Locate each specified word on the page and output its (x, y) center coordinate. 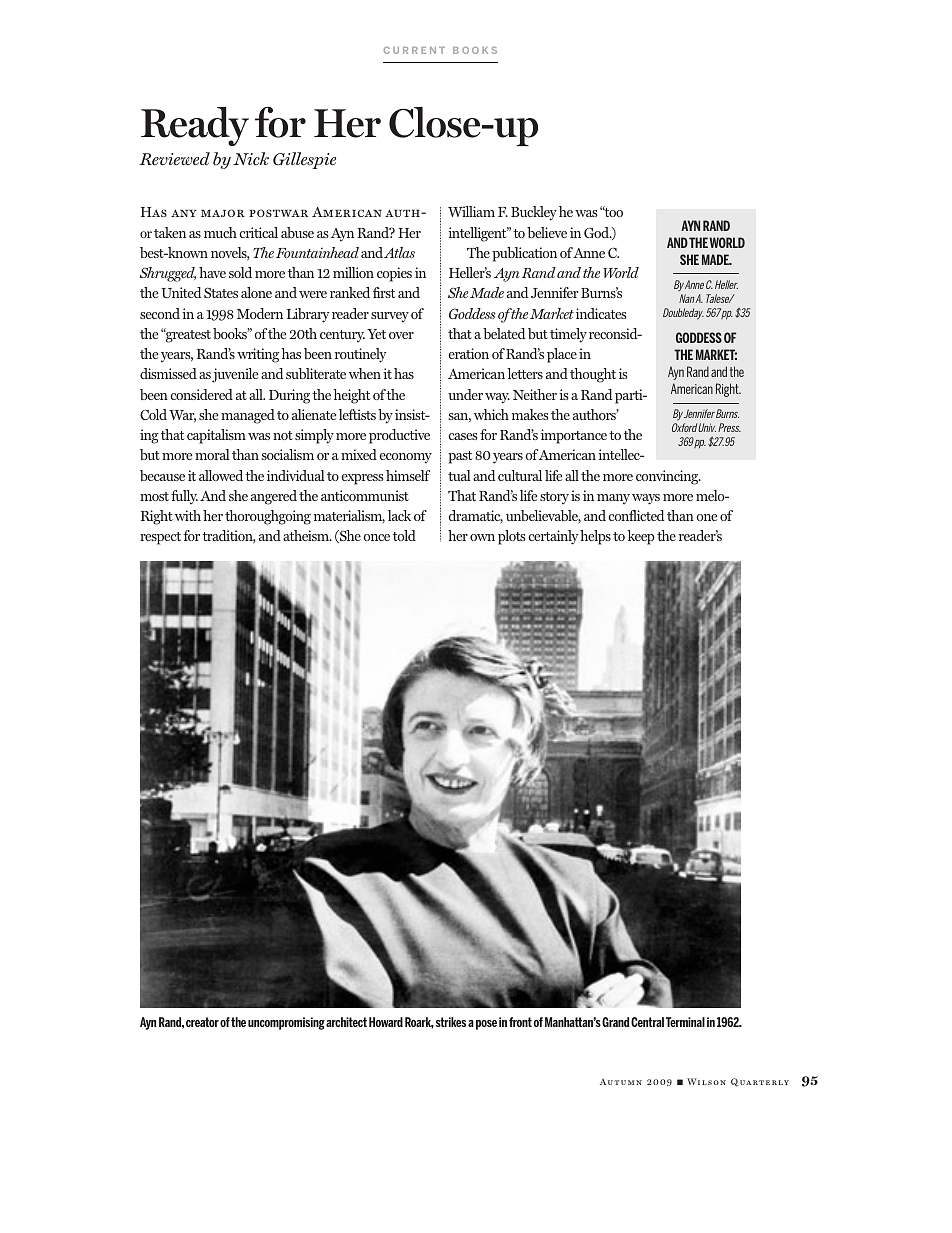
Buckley (534, 213)
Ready (195, 126)
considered (201, 394)
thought (593, 375)
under (465, 394)
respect (160, 538)
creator (202, 1022)
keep (641, 537)
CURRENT (414, 50)
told (404, 535)
